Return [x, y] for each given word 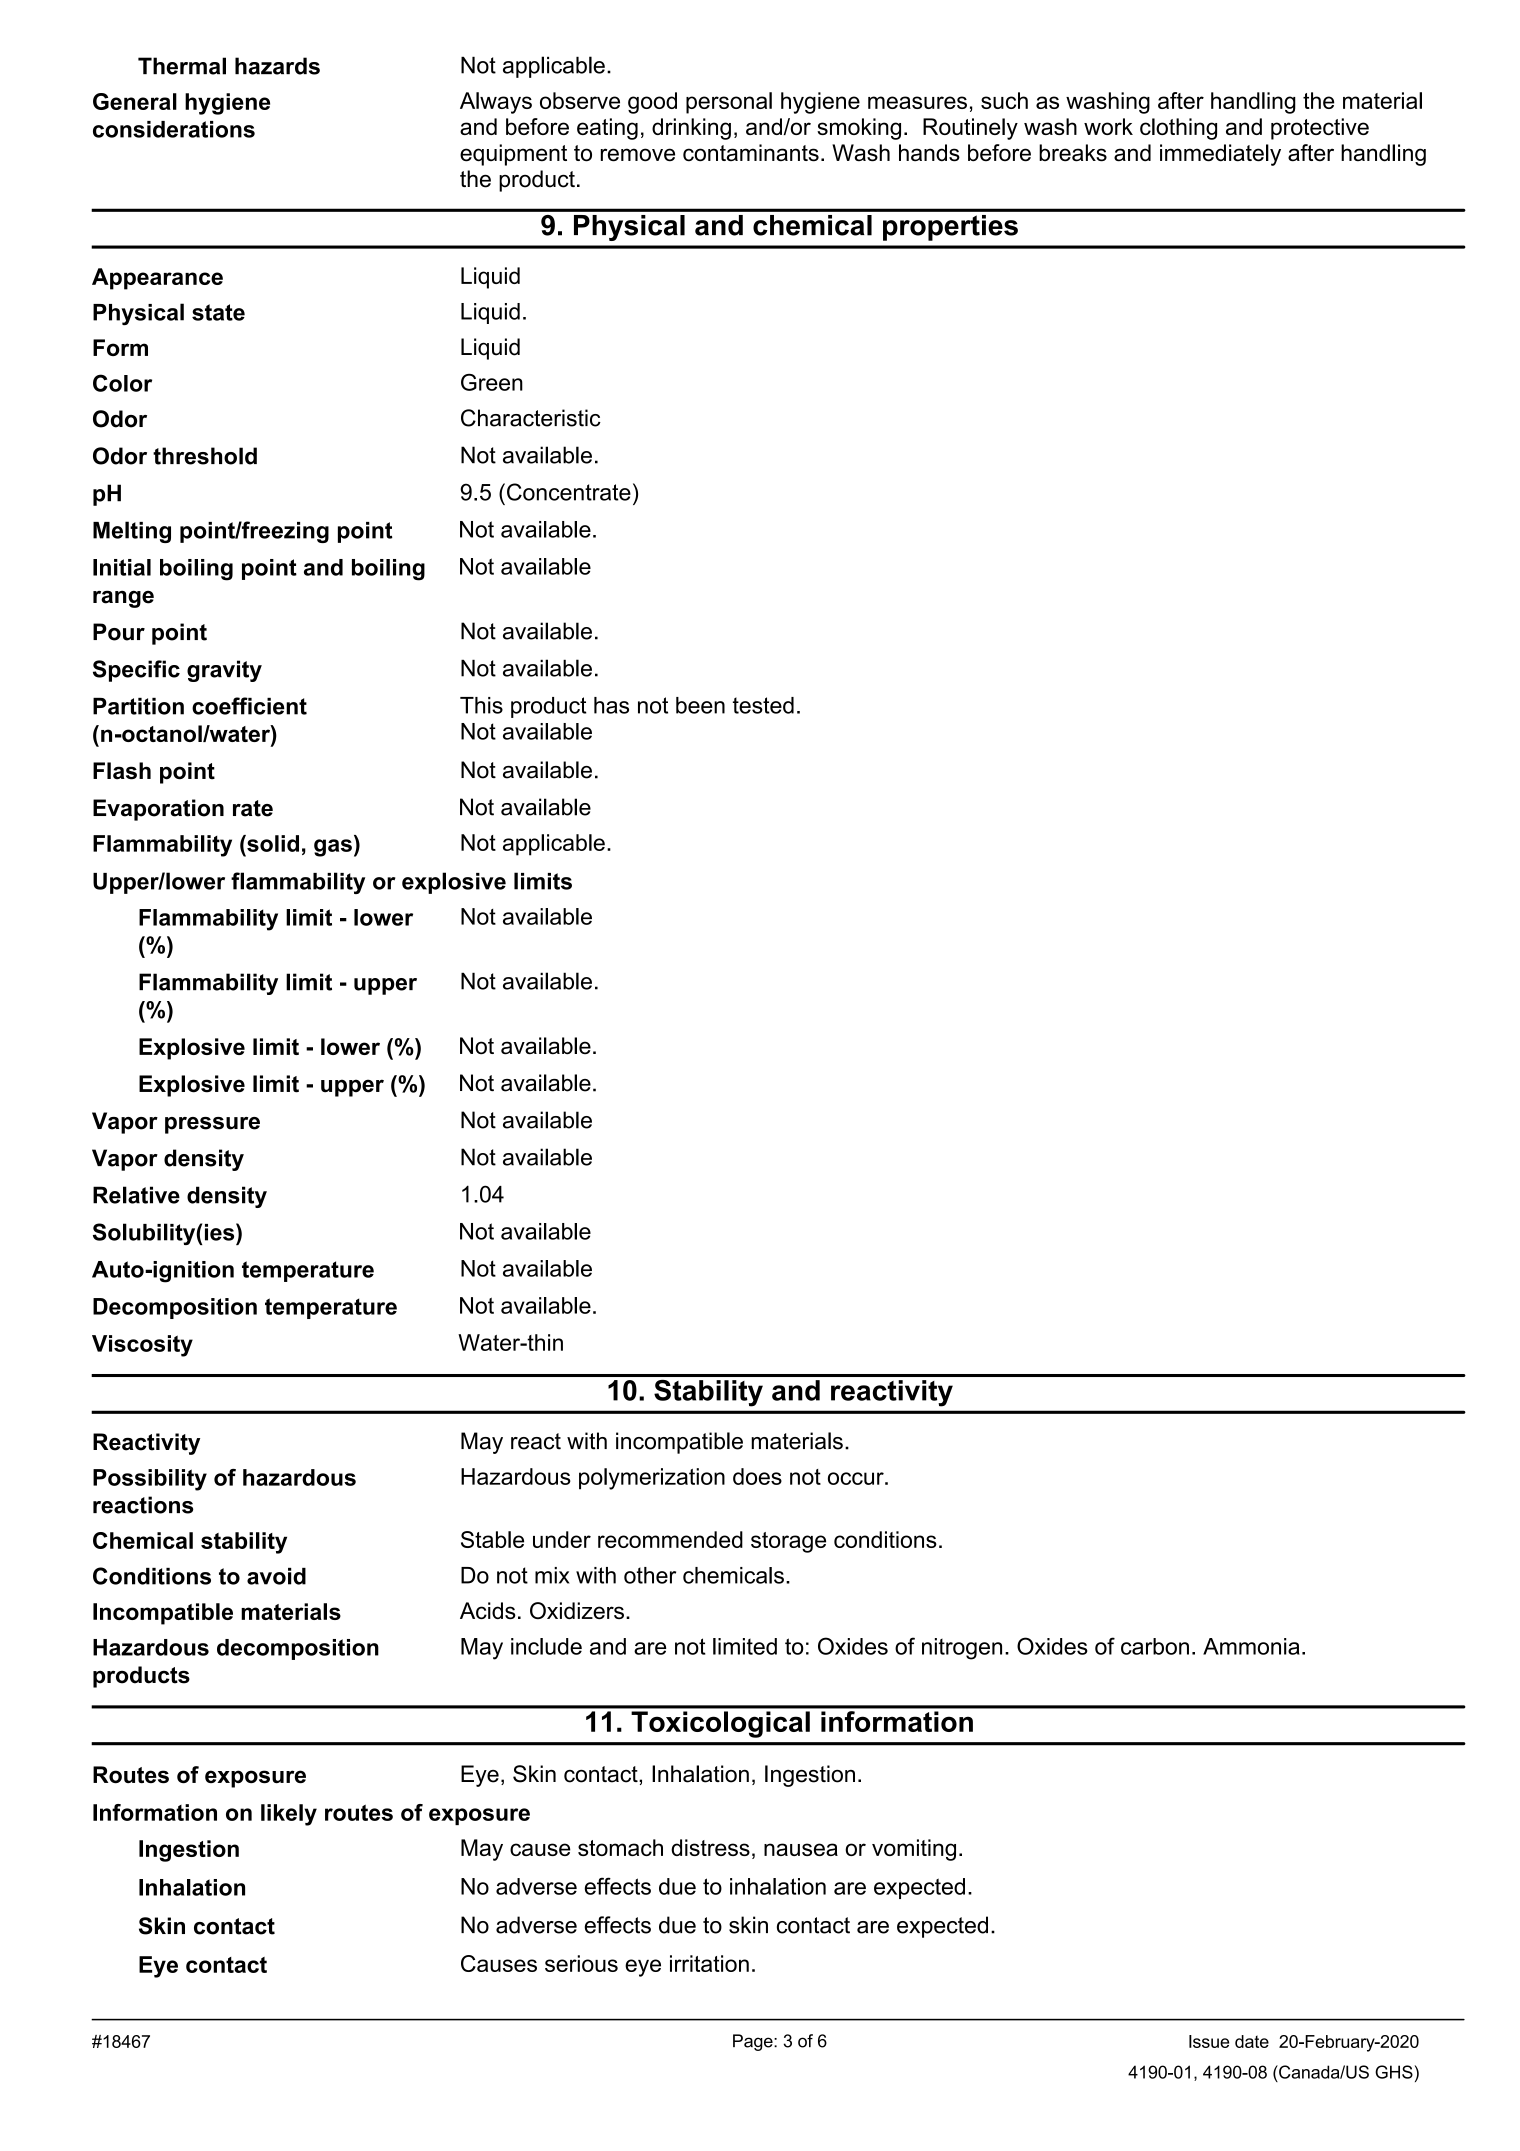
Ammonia [1251, 1646]
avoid [276, 1576]
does [757, 1476]
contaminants [751, 153]
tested [763, 705]
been [700, 705]
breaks [1073, 153]
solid [272, 843]
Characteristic [531, 418]
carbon [1155, 1646]
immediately [1220, 155]
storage [788, 1542]
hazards [277, 66]
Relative [136, 1195]
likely [289, 1815]
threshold [205, 456]
